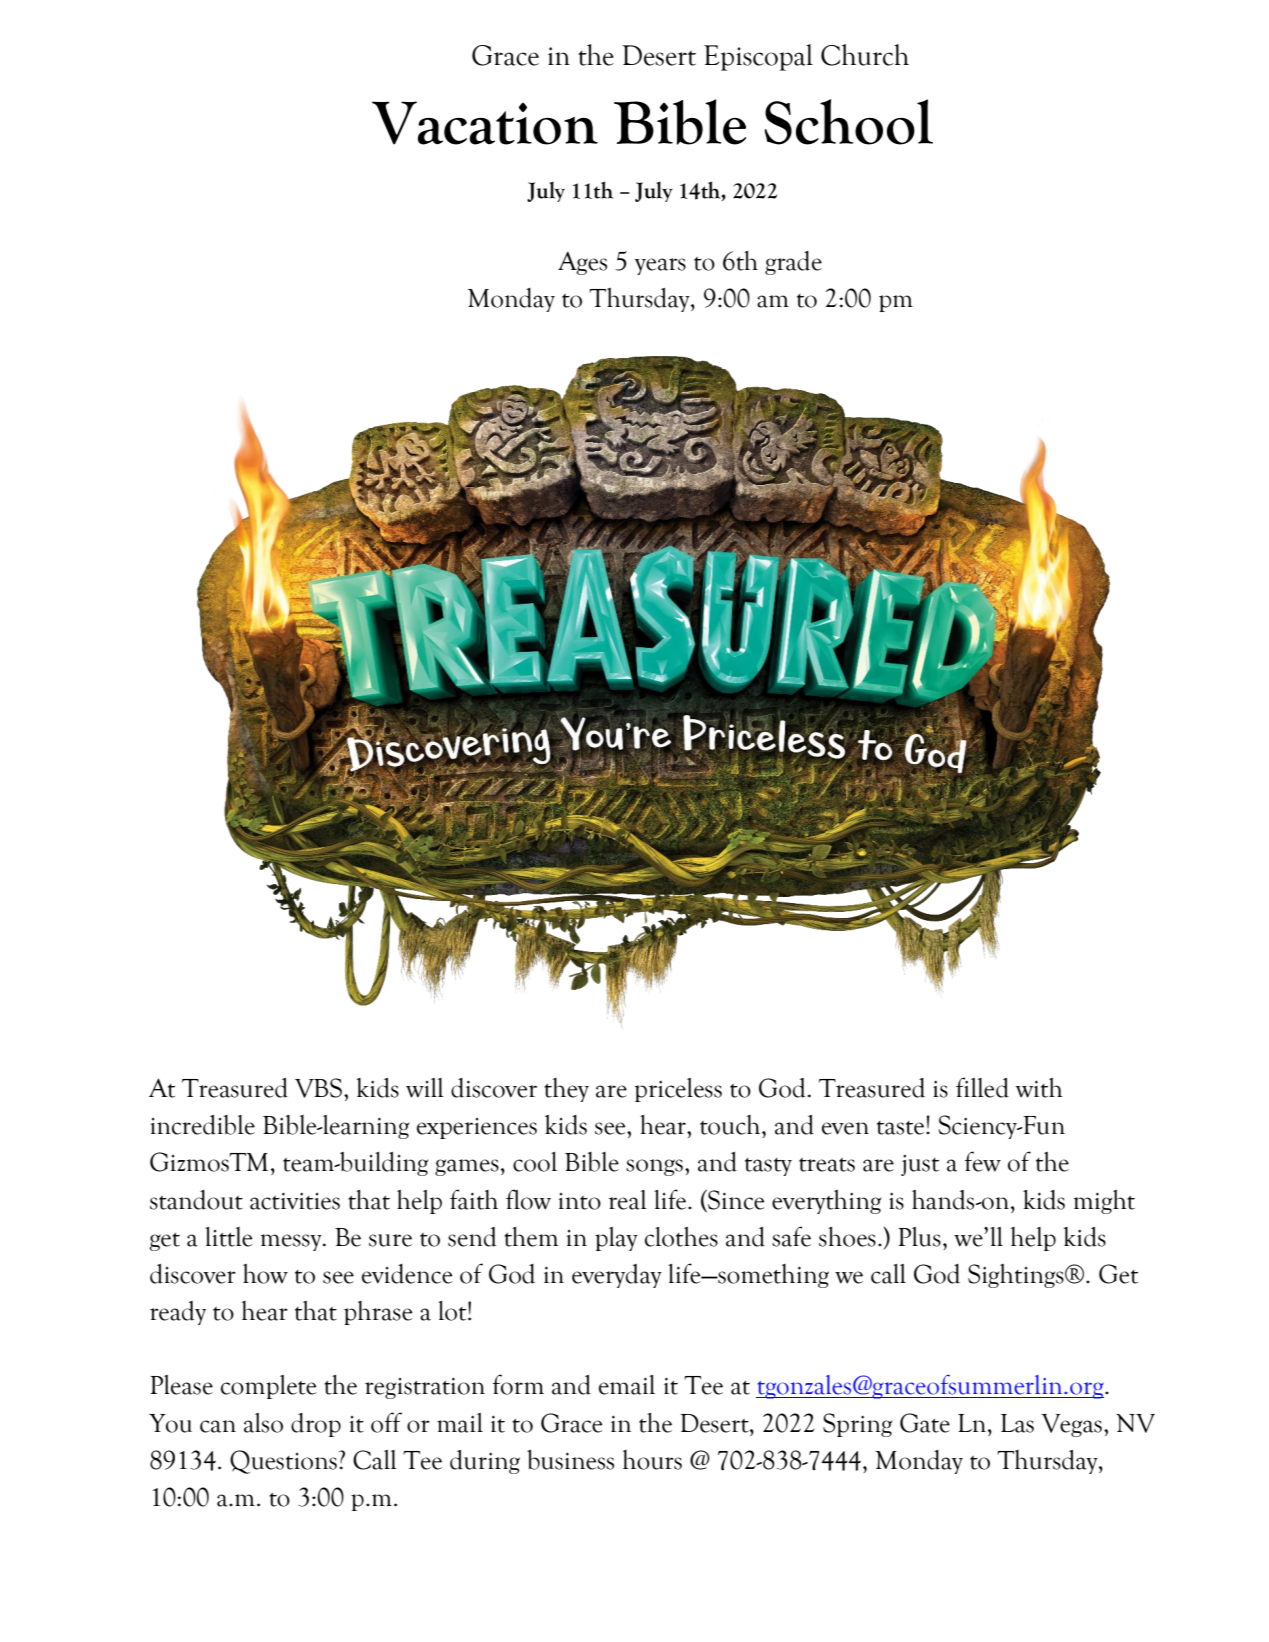 The height and width of the image is (1642, 1269). What do you see at coordinates (982, 1087) in the image?
I see `filled` at bounding box center [982, 1087].
